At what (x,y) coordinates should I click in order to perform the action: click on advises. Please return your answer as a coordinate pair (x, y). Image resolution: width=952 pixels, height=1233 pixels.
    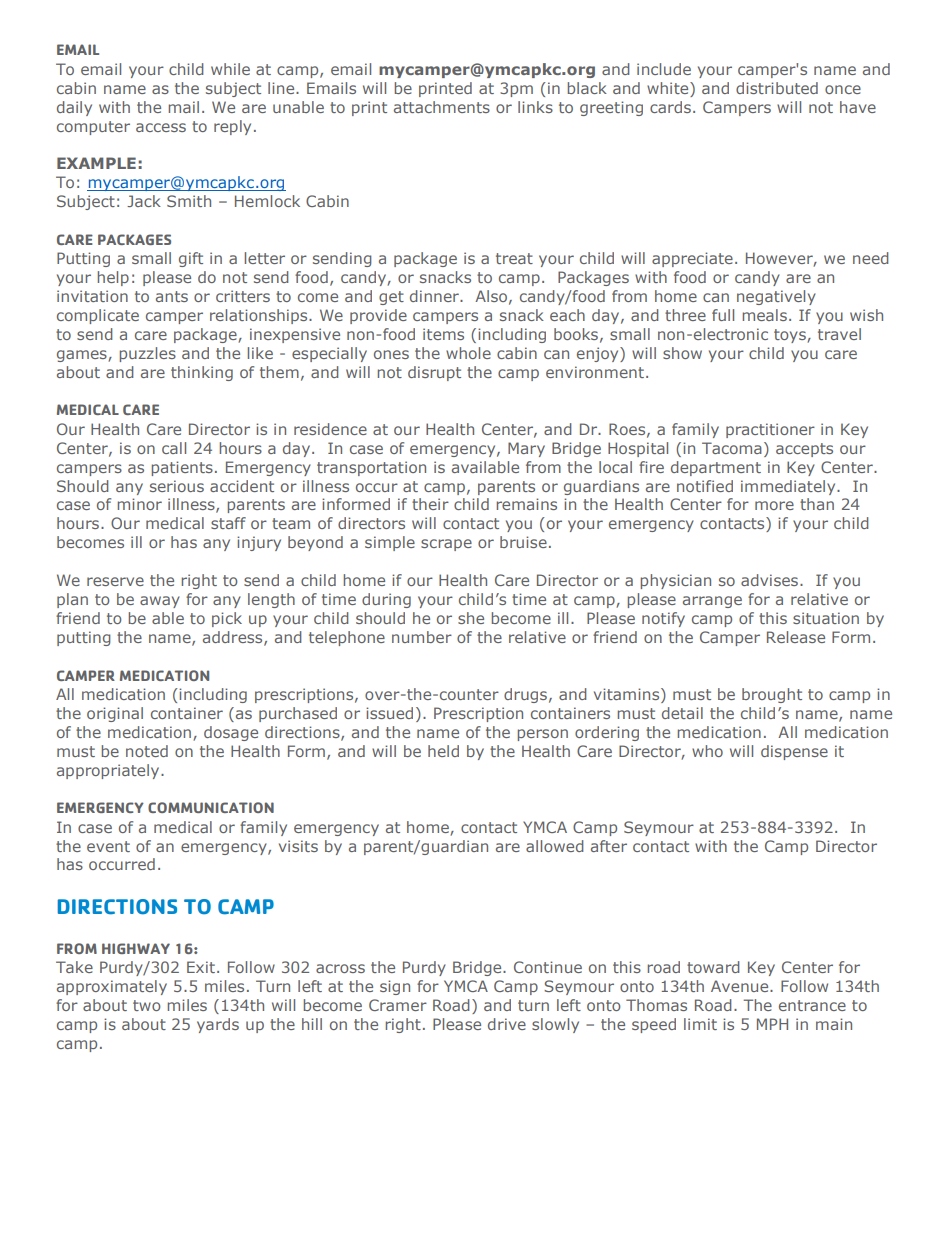
    Looking at the image, I should click on (769, 580).
